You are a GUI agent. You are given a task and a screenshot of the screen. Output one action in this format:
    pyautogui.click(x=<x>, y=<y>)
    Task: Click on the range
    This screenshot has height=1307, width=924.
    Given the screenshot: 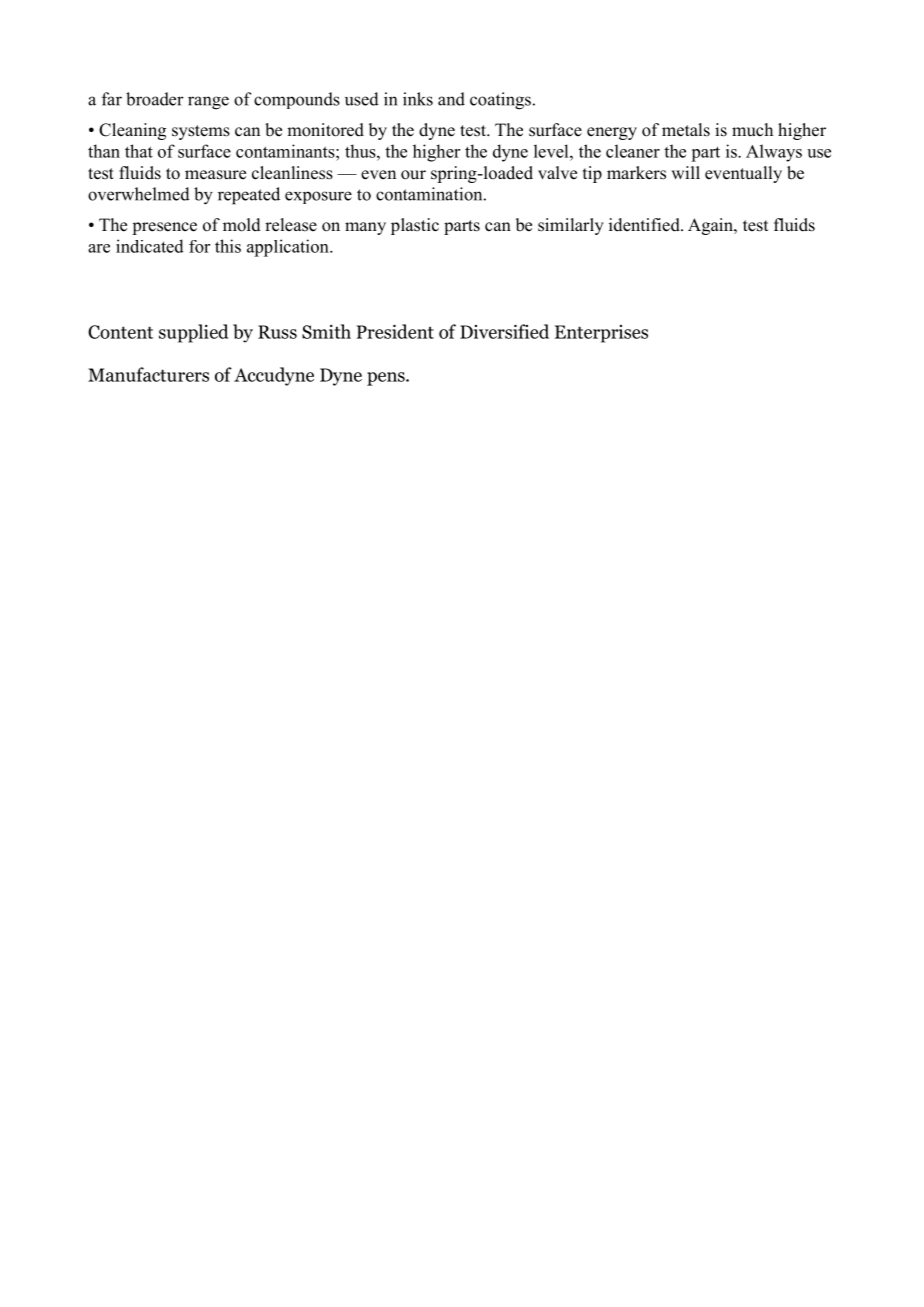 What is the action you would take?
    pyautogui.click(x=208, y=103)
